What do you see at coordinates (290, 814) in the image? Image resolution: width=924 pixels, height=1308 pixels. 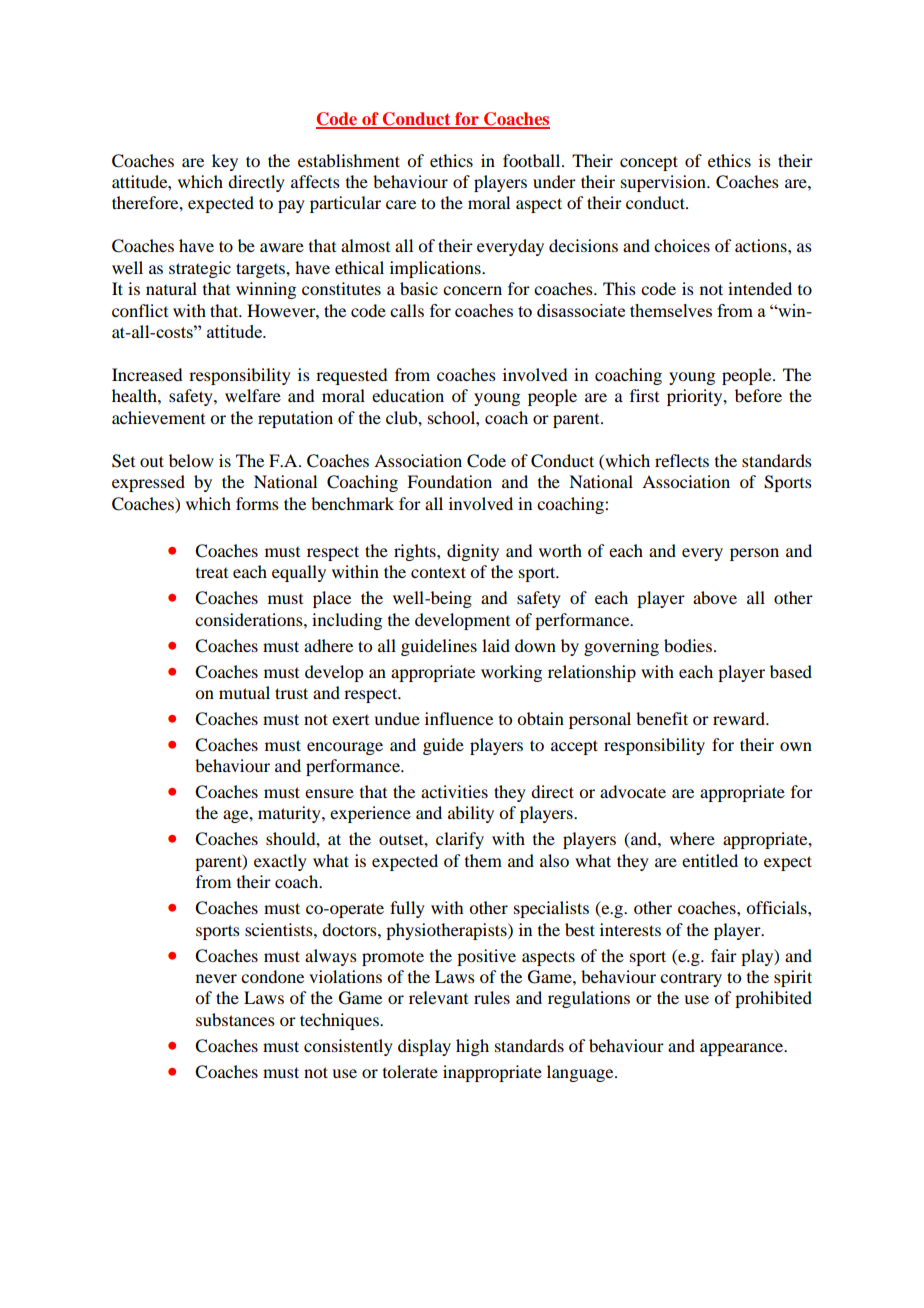 I see `maturity` at bounding box center [290, 814].
